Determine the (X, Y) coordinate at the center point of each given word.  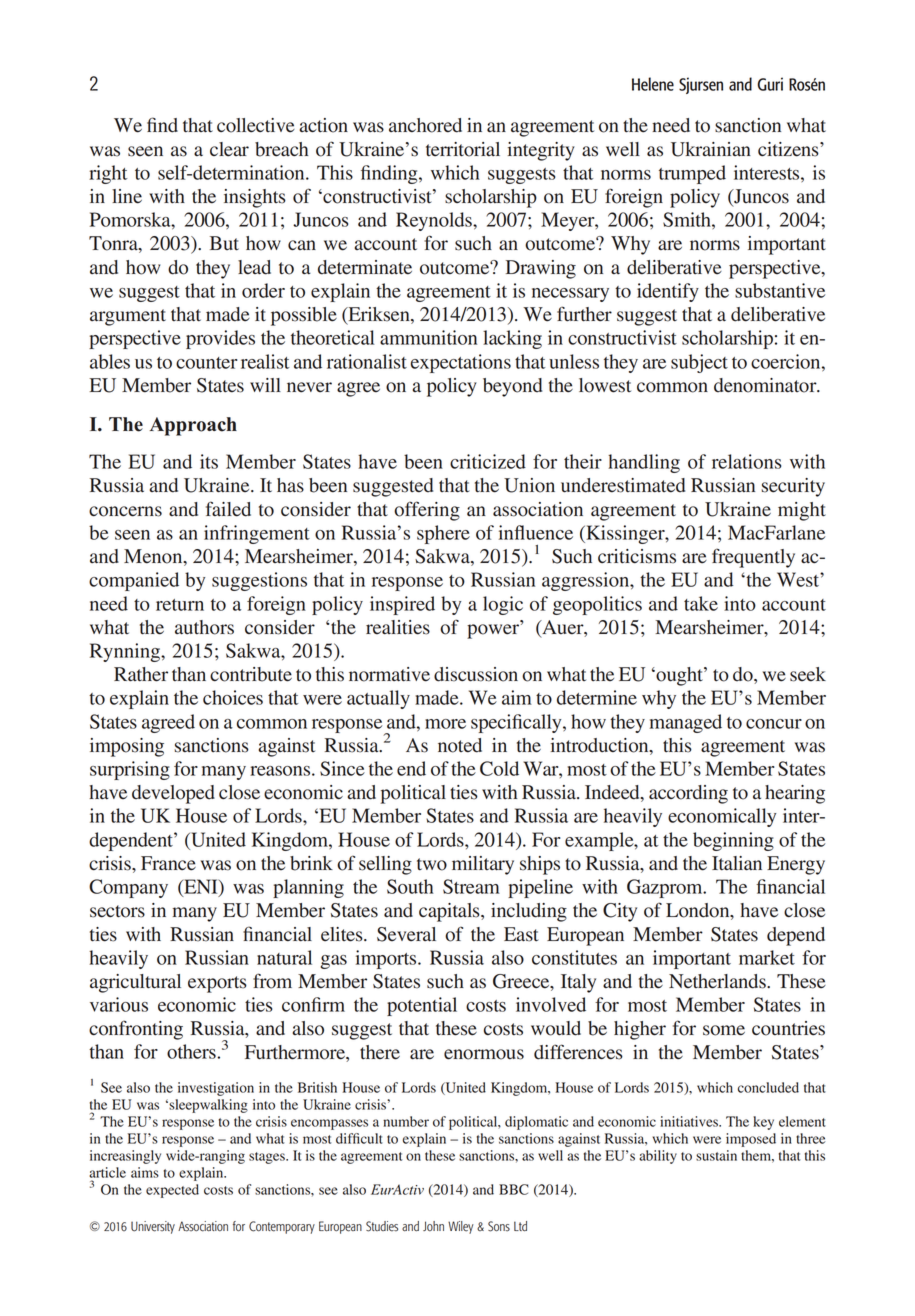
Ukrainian (711, 149)
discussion (476, 674)
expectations (461, 363)
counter (207, 363)
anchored (425, 125)
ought (679, 676)
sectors (117, 911)
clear (229, 149)
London (699, 911)
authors (204, 627)
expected (172, 1191)
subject (699, 363)
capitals (450, 912)
